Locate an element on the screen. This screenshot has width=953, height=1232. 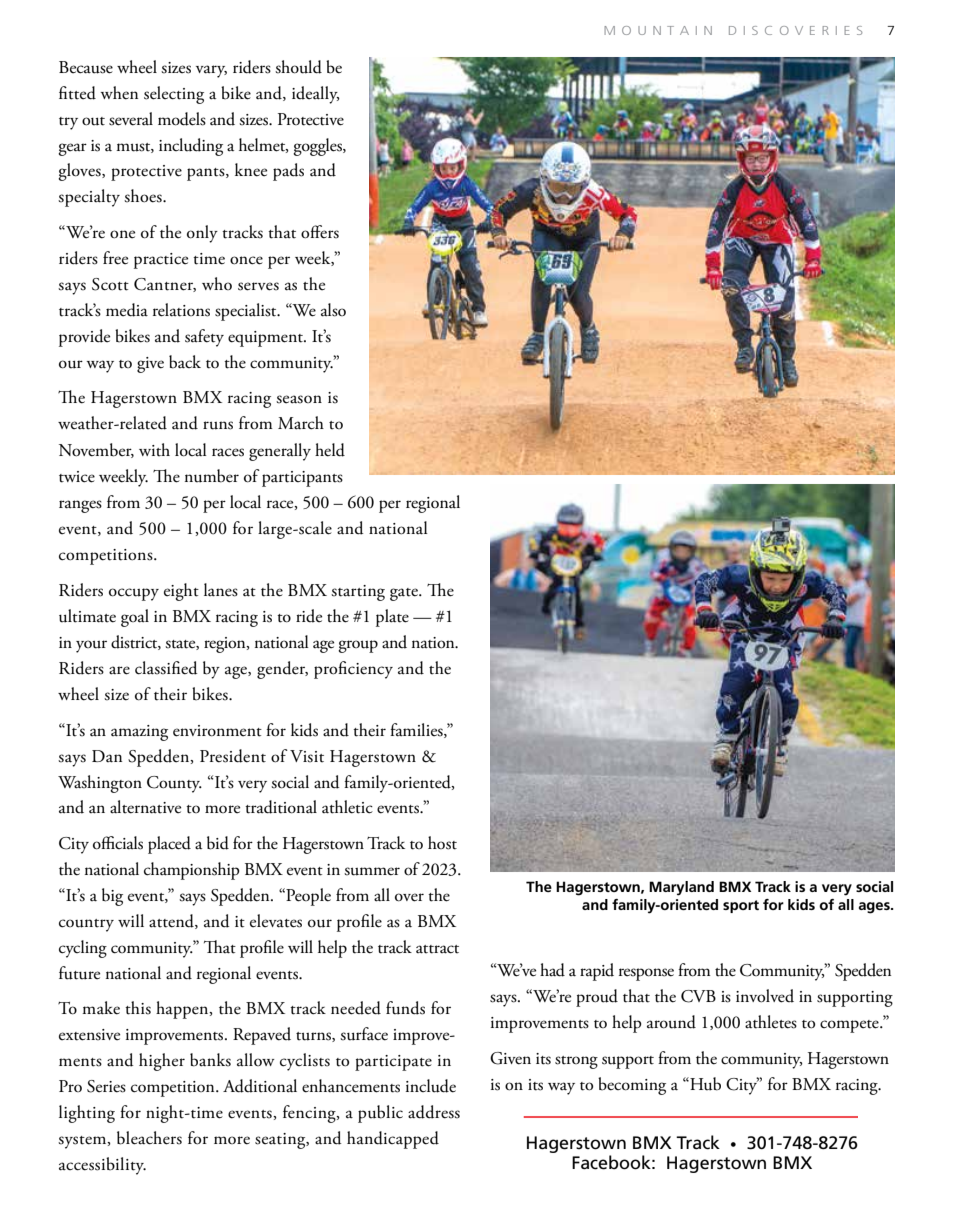
selecting is located at coordinates (174, 95).
